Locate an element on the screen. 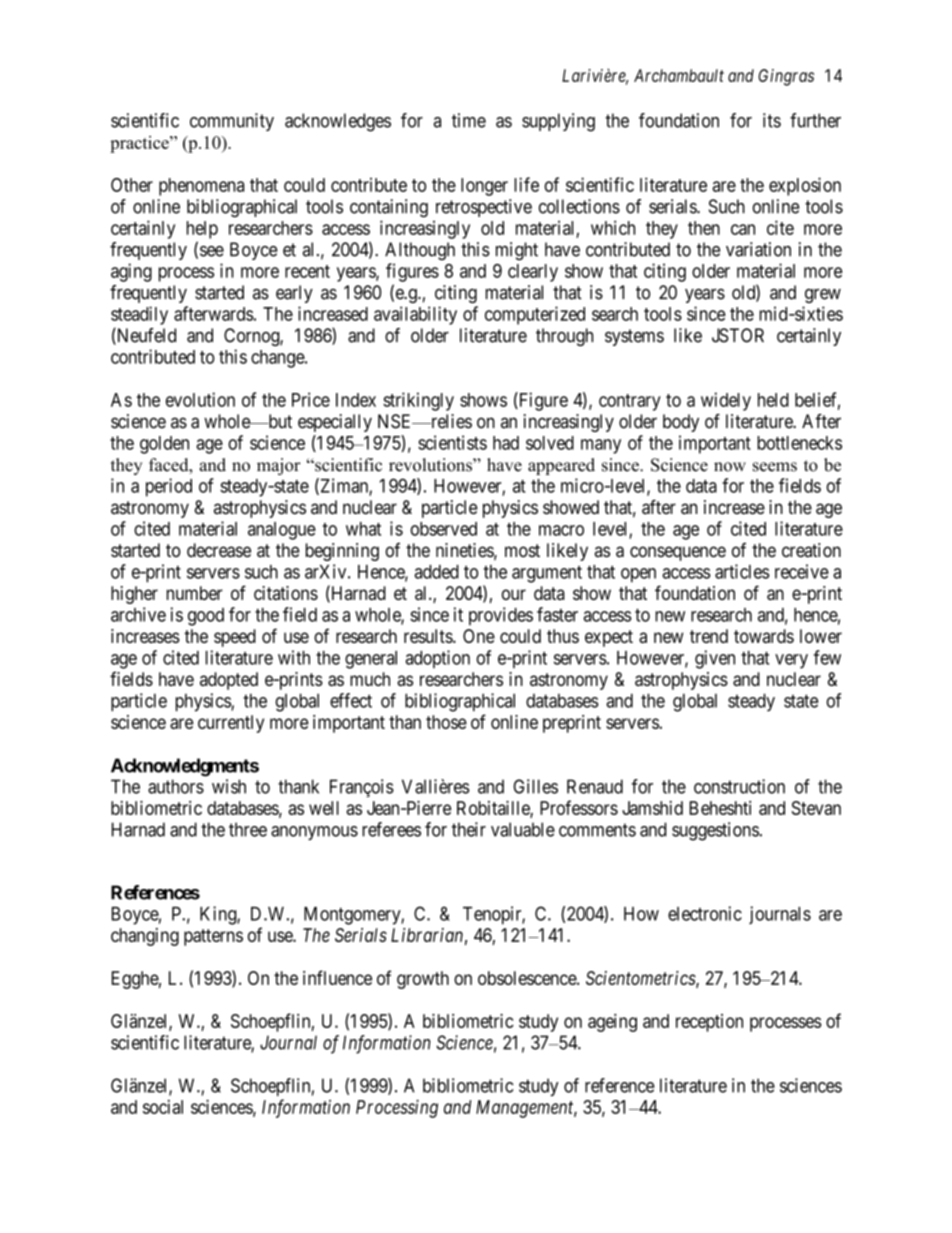  community is located at coordinates (232, 122).
